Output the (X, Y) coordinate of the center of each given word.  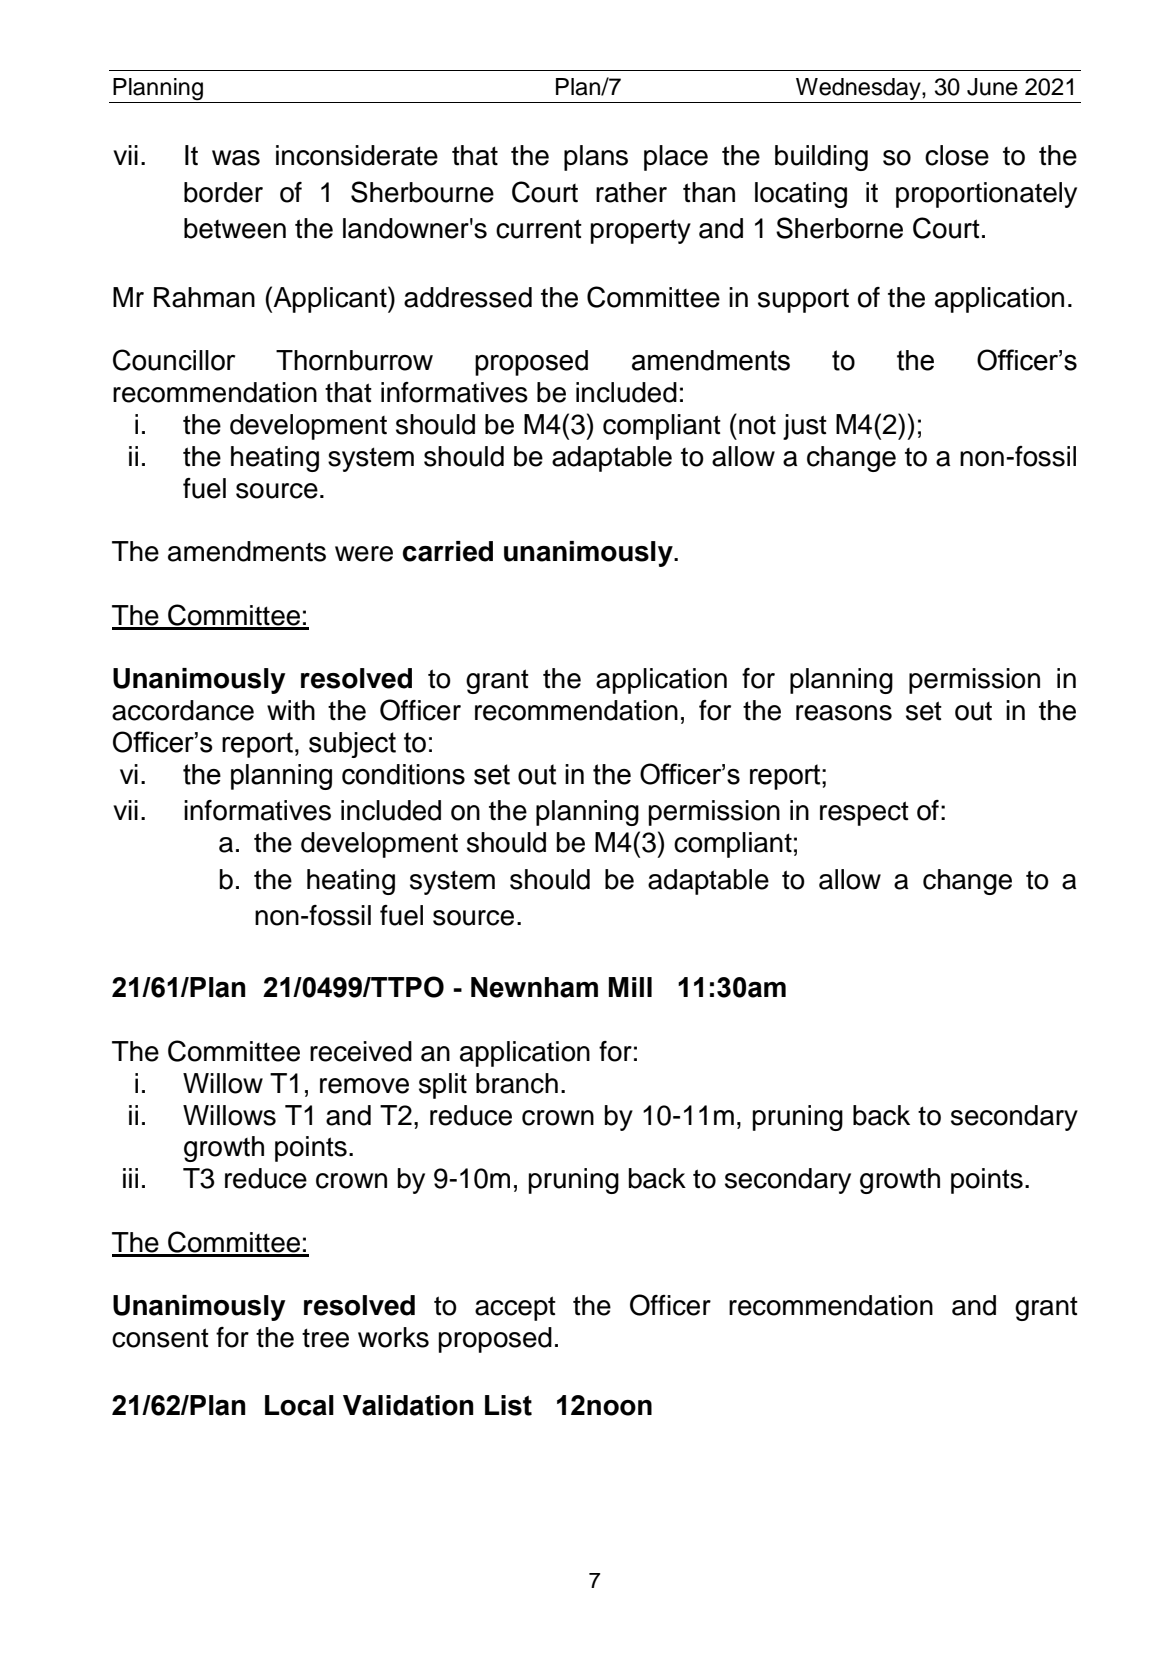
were (364, 554)
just (805, 427)
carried (448, 551)
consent (160, 1338)
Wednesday (858, 90)
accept (515, 1308)
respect (864, 813)
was (236, 158)
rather (631, 192)
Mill (630, 987)
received (361, 1051)
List (508, 1405)
